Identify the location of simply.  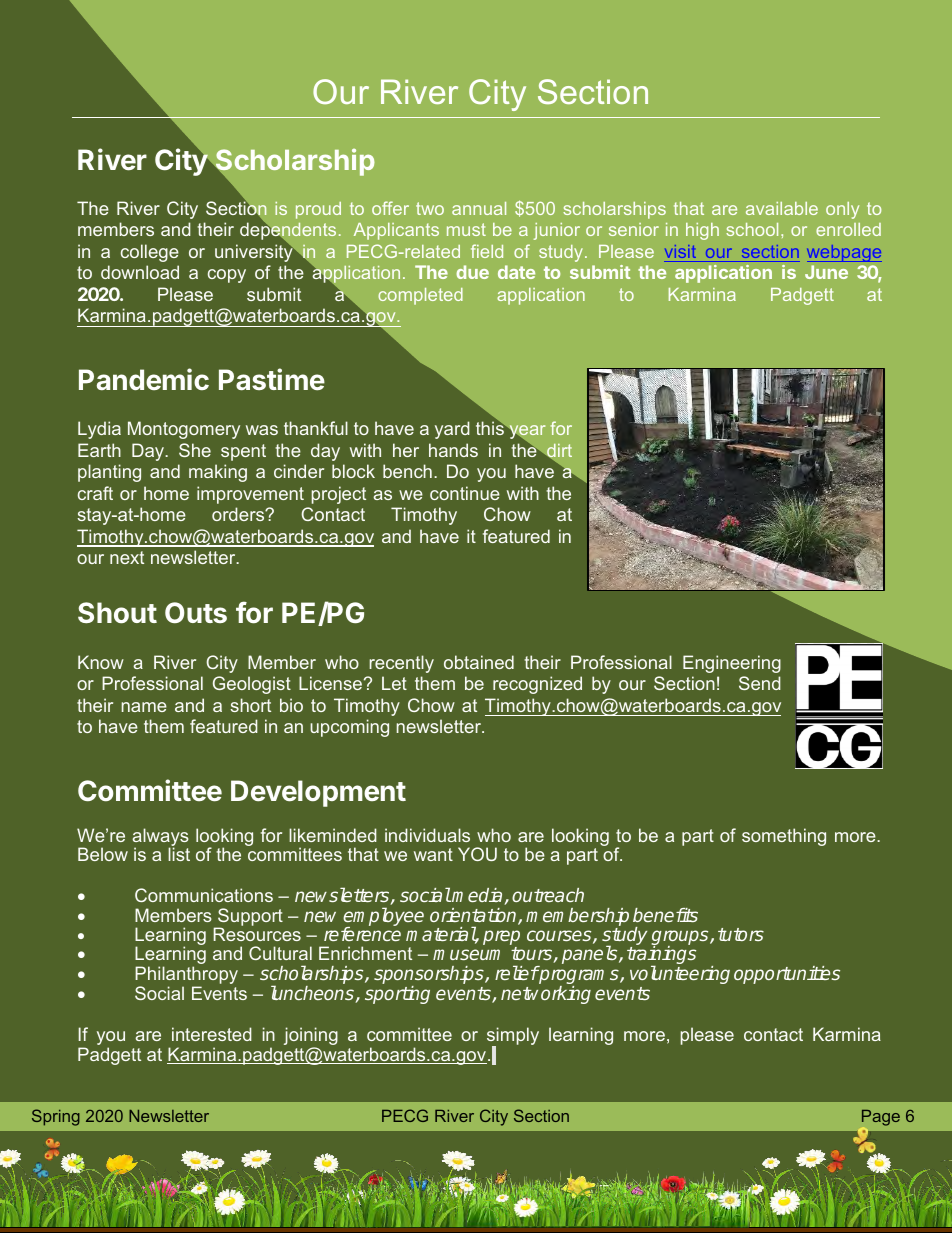
(513, 1037).
